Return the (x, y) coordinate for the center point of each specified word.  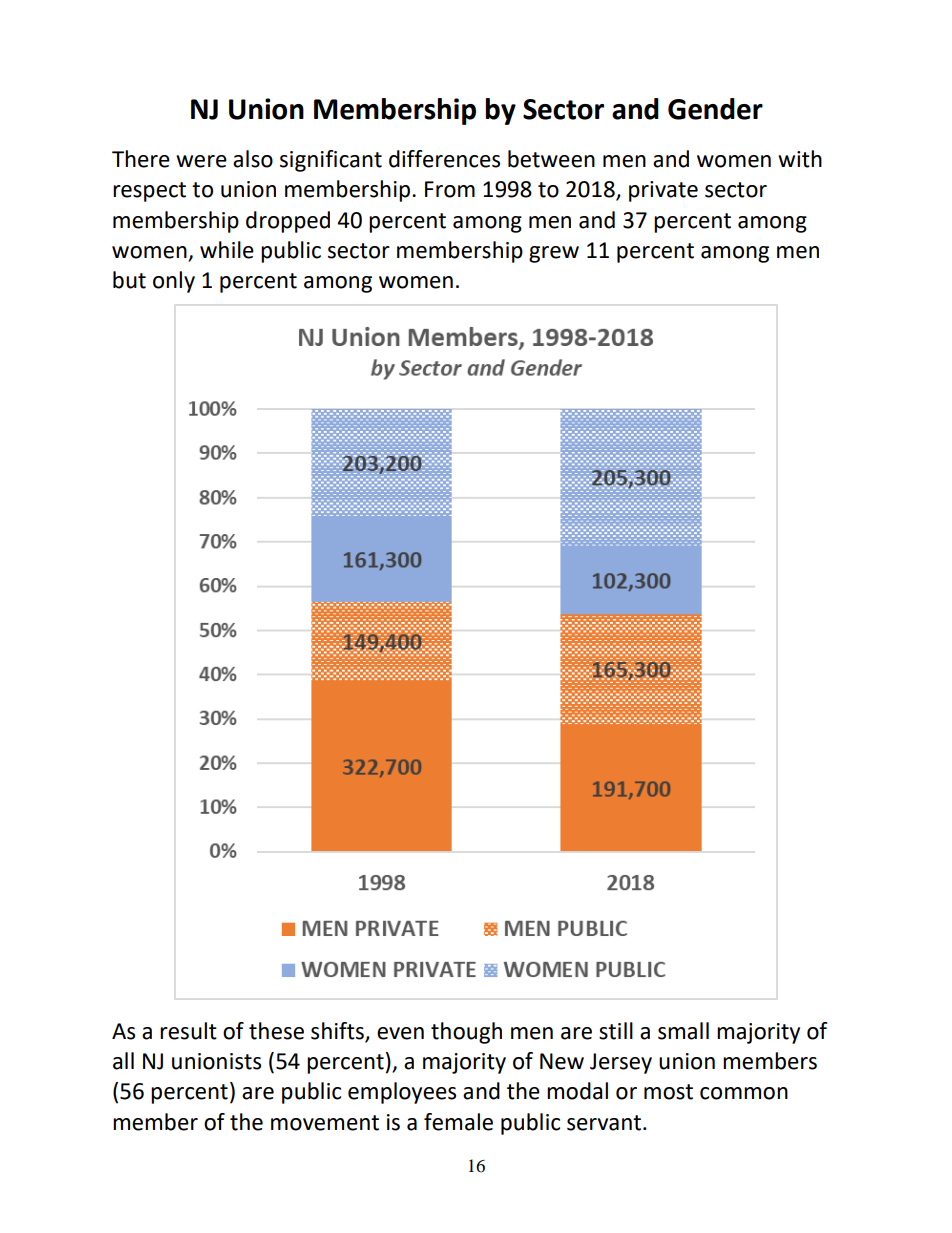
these (276, 1031)
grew (554, 254)
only (174, 282)
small (683, 1031)
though (466, 1033)
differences (444, 159)
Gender (715, 109)
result (188, 1031)
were (201, 161)
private (663, 191)
